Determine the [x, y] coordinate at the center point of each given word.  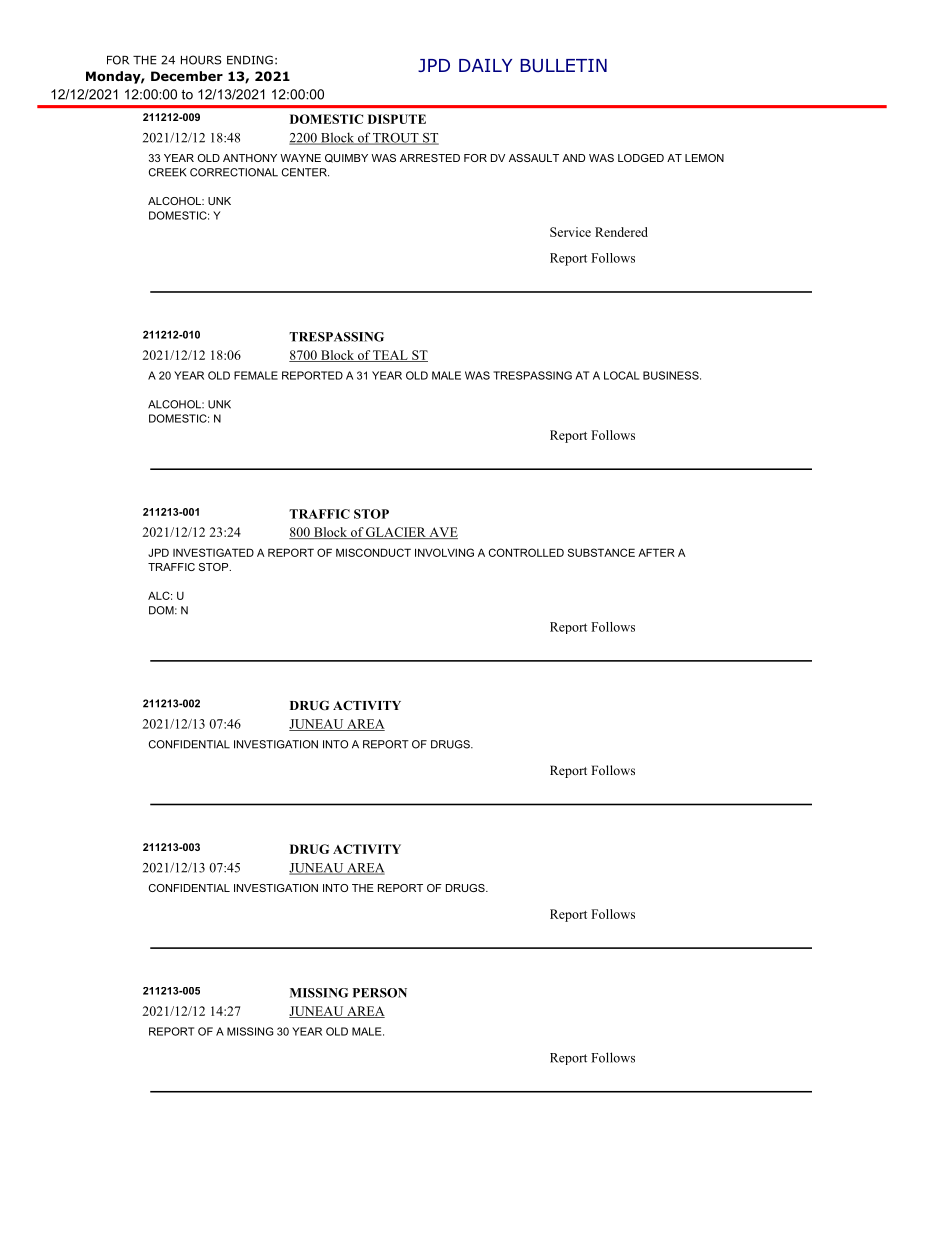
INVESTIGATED [213, 552]
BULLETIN [563, 66]
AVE [442, 533]
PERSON [380, 993]
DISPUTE [397, 119]
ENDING [250, 60]
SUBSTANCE [601, 552]
